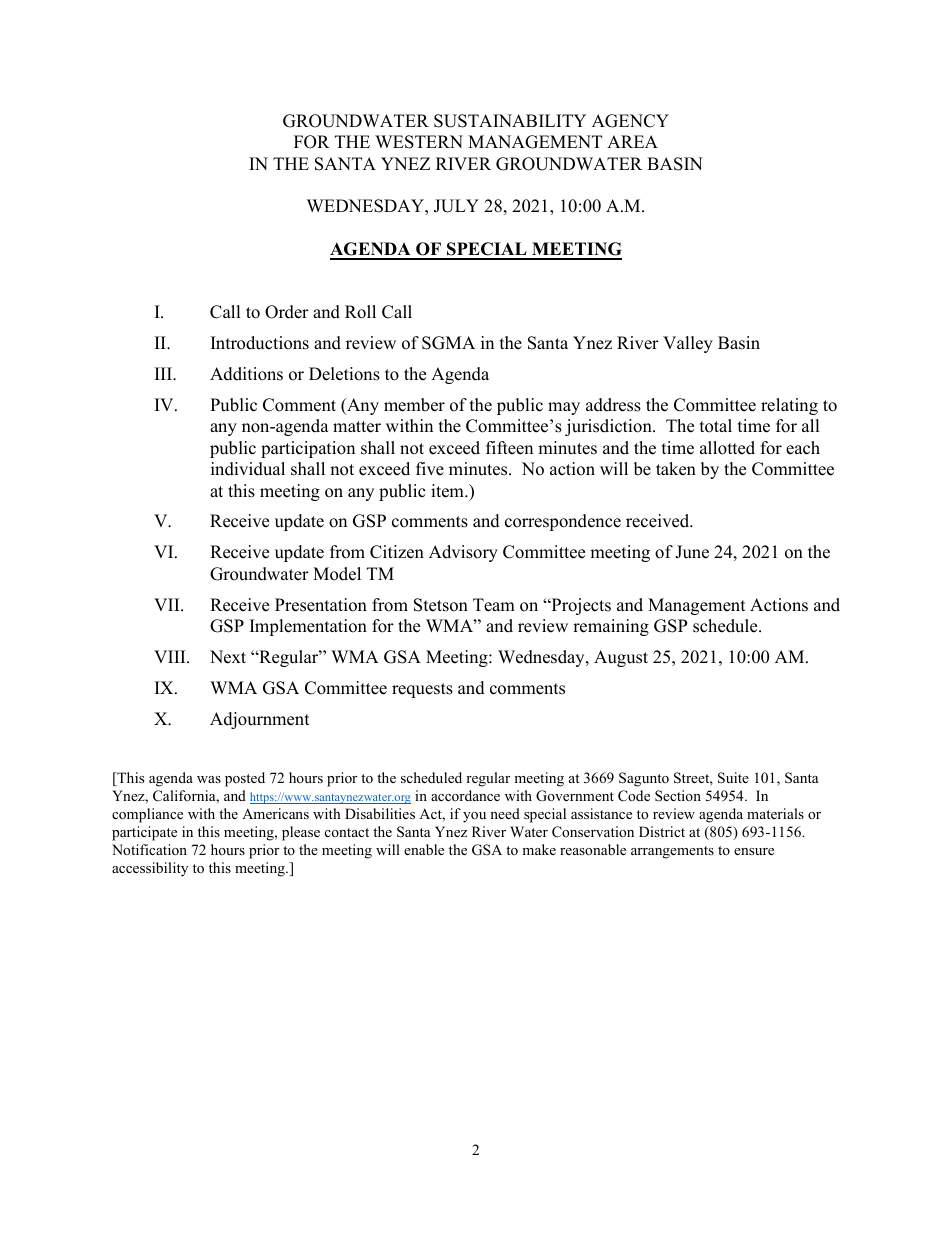 The width and height of the screenshot is (952, 1233). What do you see at coordinates (260, 720) in the screenshot?
I see `Adjournment` at bounding box center [260, 720].
